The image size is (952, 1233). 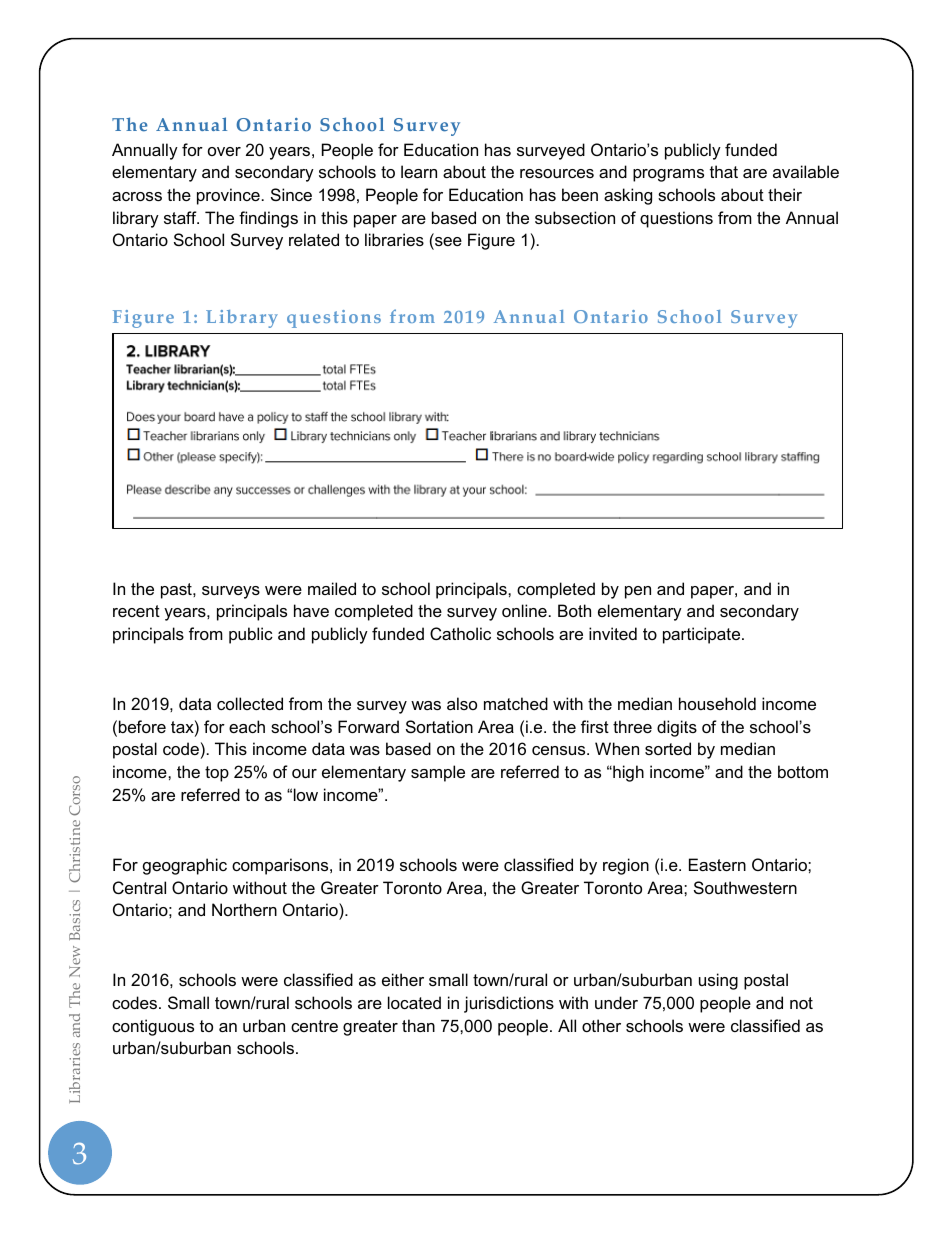 What do you see at coordinates (509, 1004) in the screenshot?
I see `jurisdictions` at bounding box center [509, 1004].
